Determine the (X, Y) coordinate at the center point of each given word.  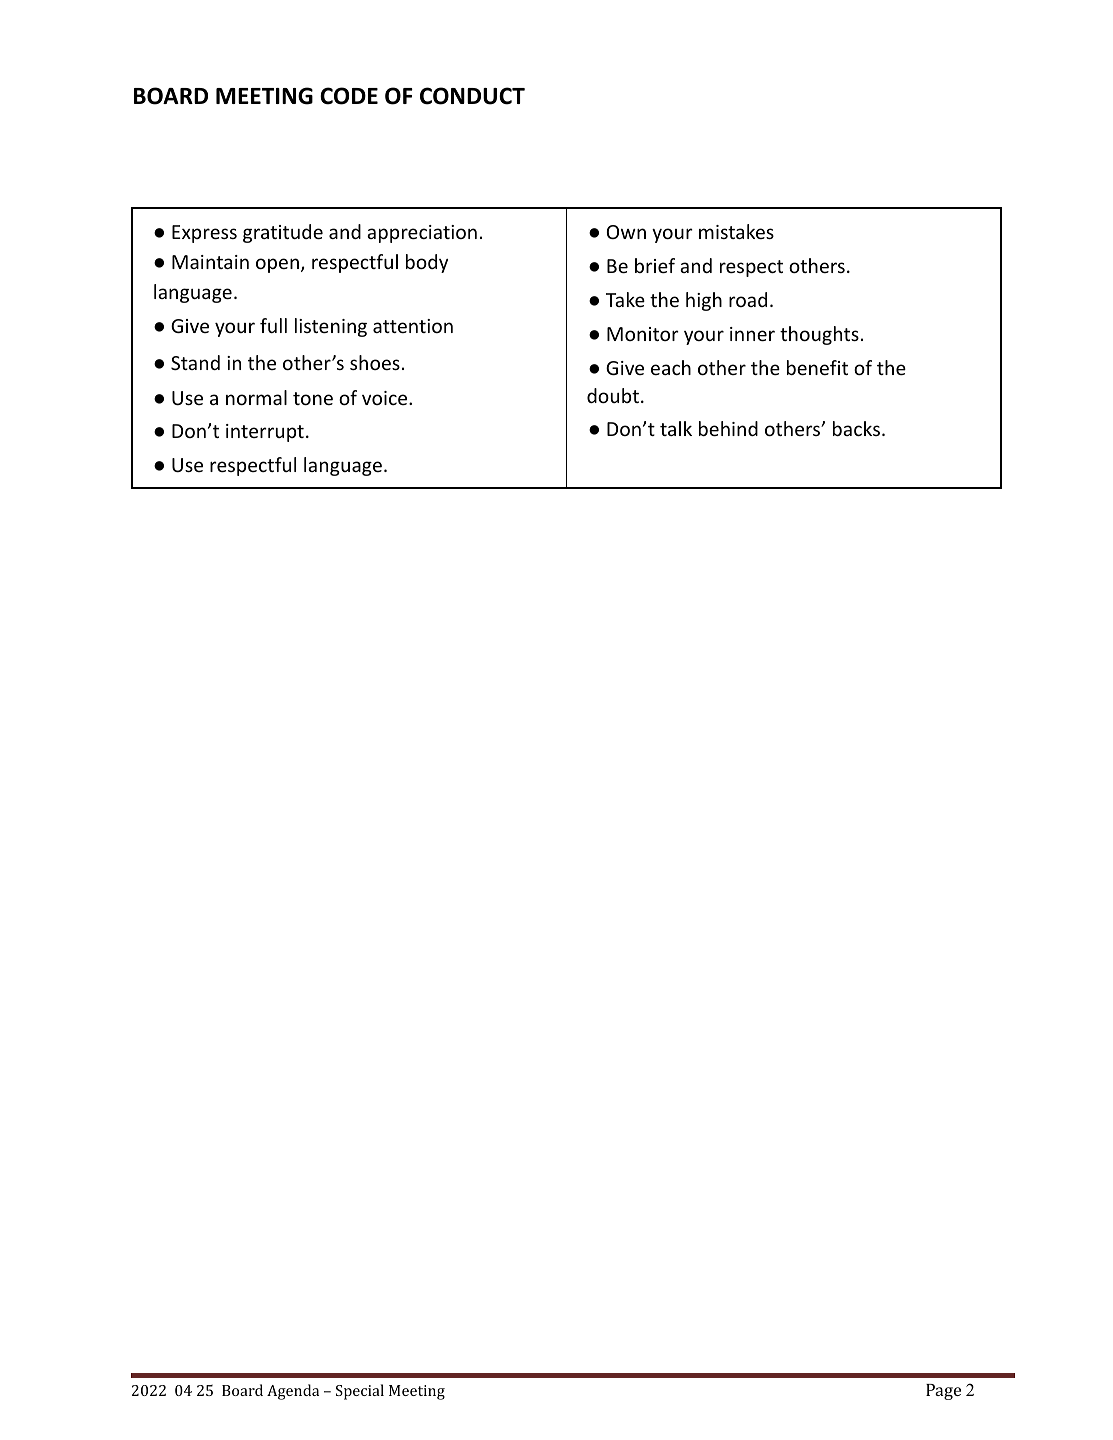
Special (360, 1392)
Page (943, 1392)
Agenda (293, 1392)
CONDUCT (472, 96)
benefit (817, 367)
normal (256, 397)
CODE (349, 96)
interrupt (265, 433)
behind (728, 428)
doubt (613, 395)
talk (676, 428)
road (748, 299)
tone (313, 398)
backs (856, 428)
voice (386, 398)
